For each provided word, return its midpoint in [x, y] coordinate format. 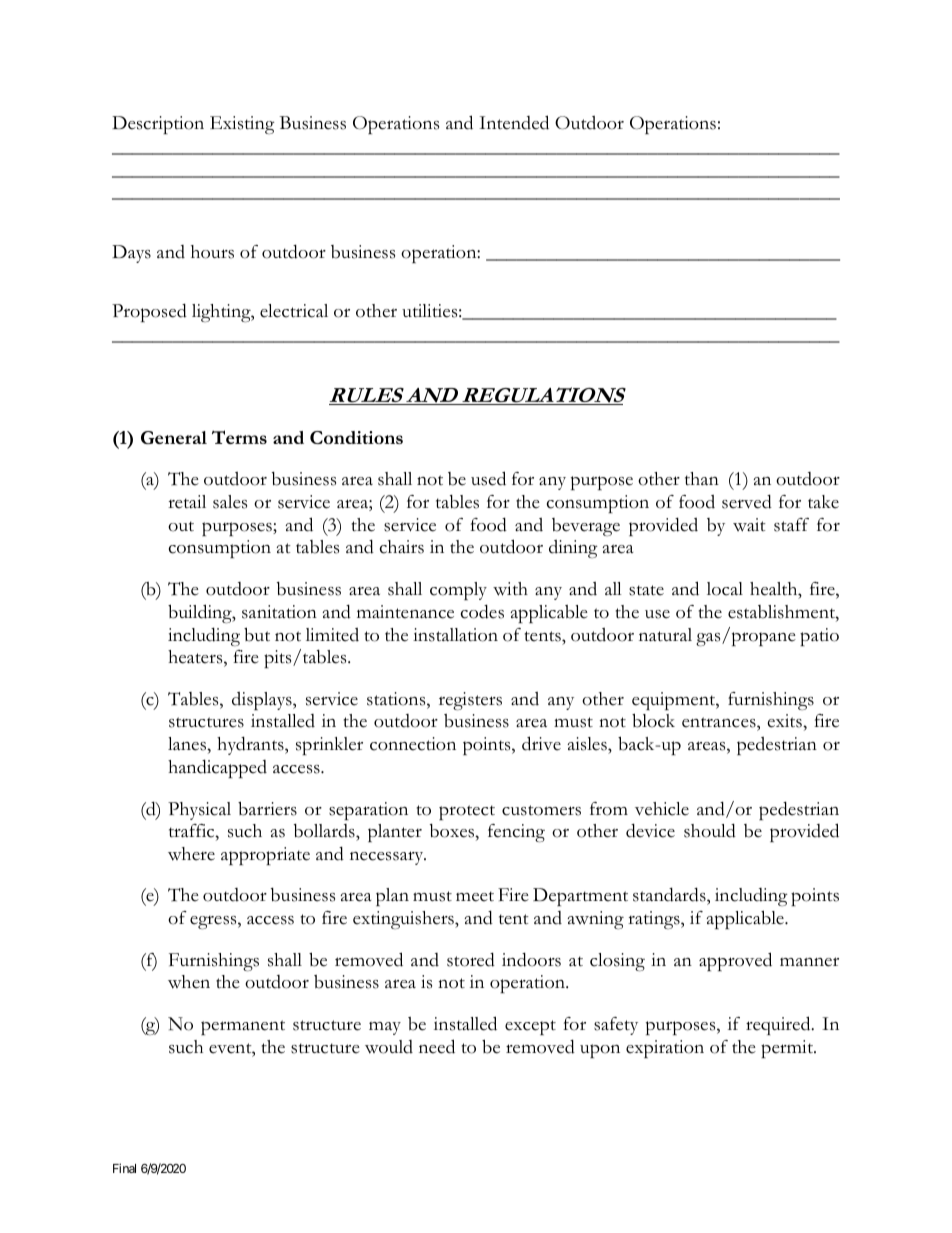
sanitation [279, 612]
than [702, 478]
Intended [514, 122]
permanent [243, 1027]
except [530, 1027]
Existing [242, 125]
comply [458, 591]
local [725, 589]
